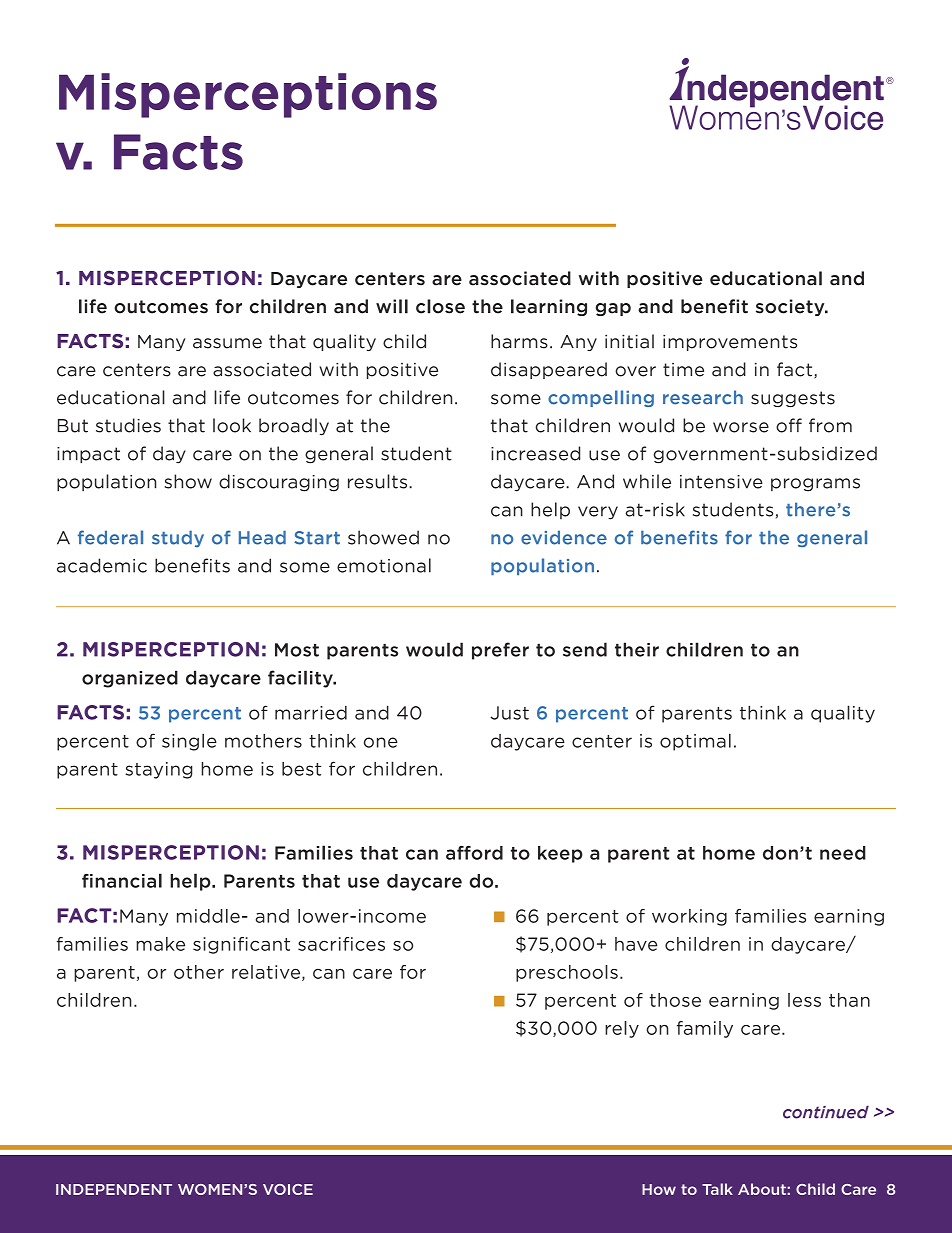 Image resolution: width=952 pixels, height=1233 pixels. What do you see at coordinates (227, 343) in the document?
I see `assume` at bounding box center [227, 343].
